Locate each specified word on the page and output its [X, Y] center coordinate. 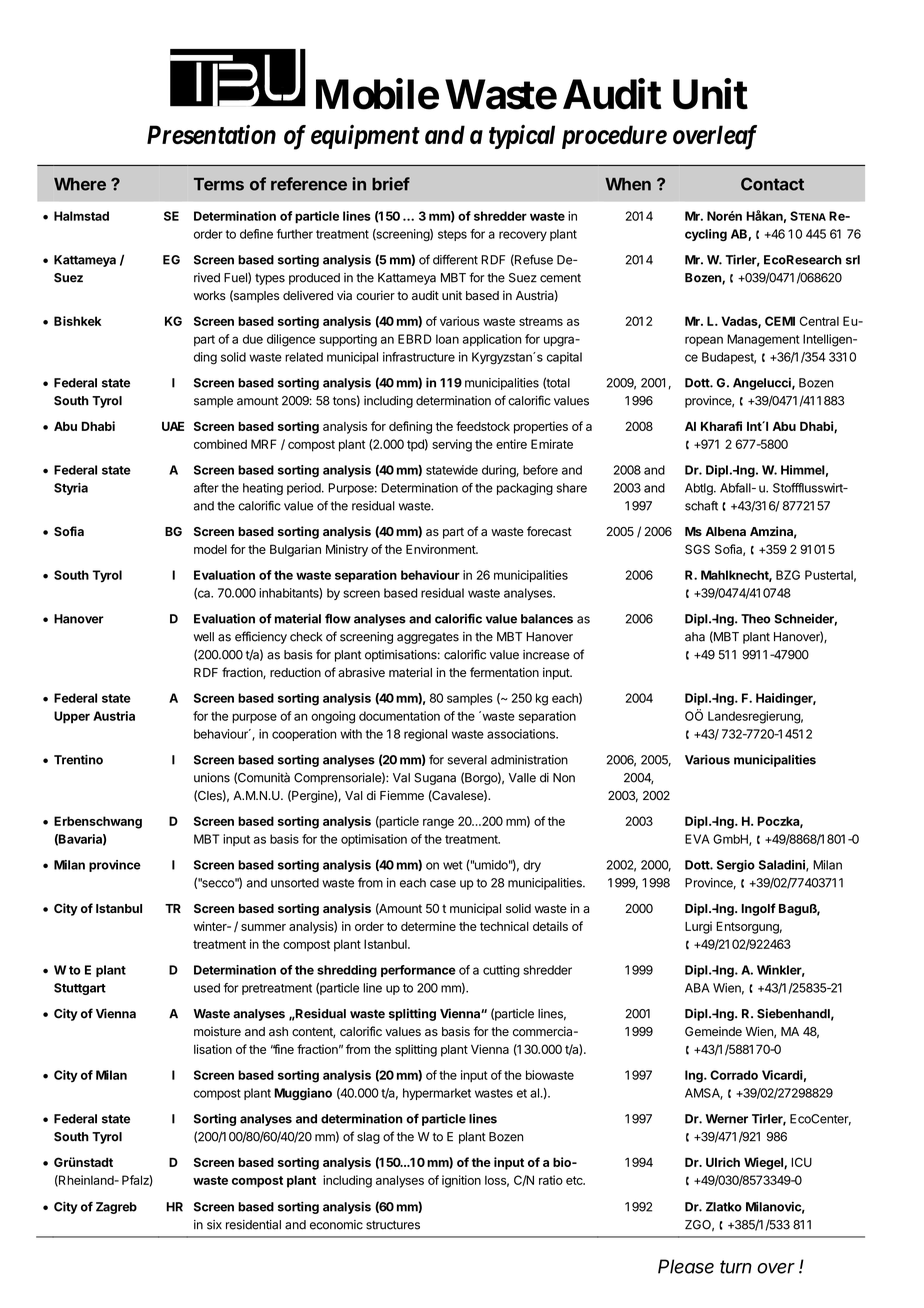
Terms [219, 184]
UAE [173, 426]
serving [452, 445]
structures [393, 1225]
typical [522, 136]
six [214, 1225]
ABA [697, 988]
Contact [772, 184]
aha [695, 637]
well [204, 637]
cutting [501, 971]
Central [819, 321]
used [207, 988]
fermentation [504, 672]
